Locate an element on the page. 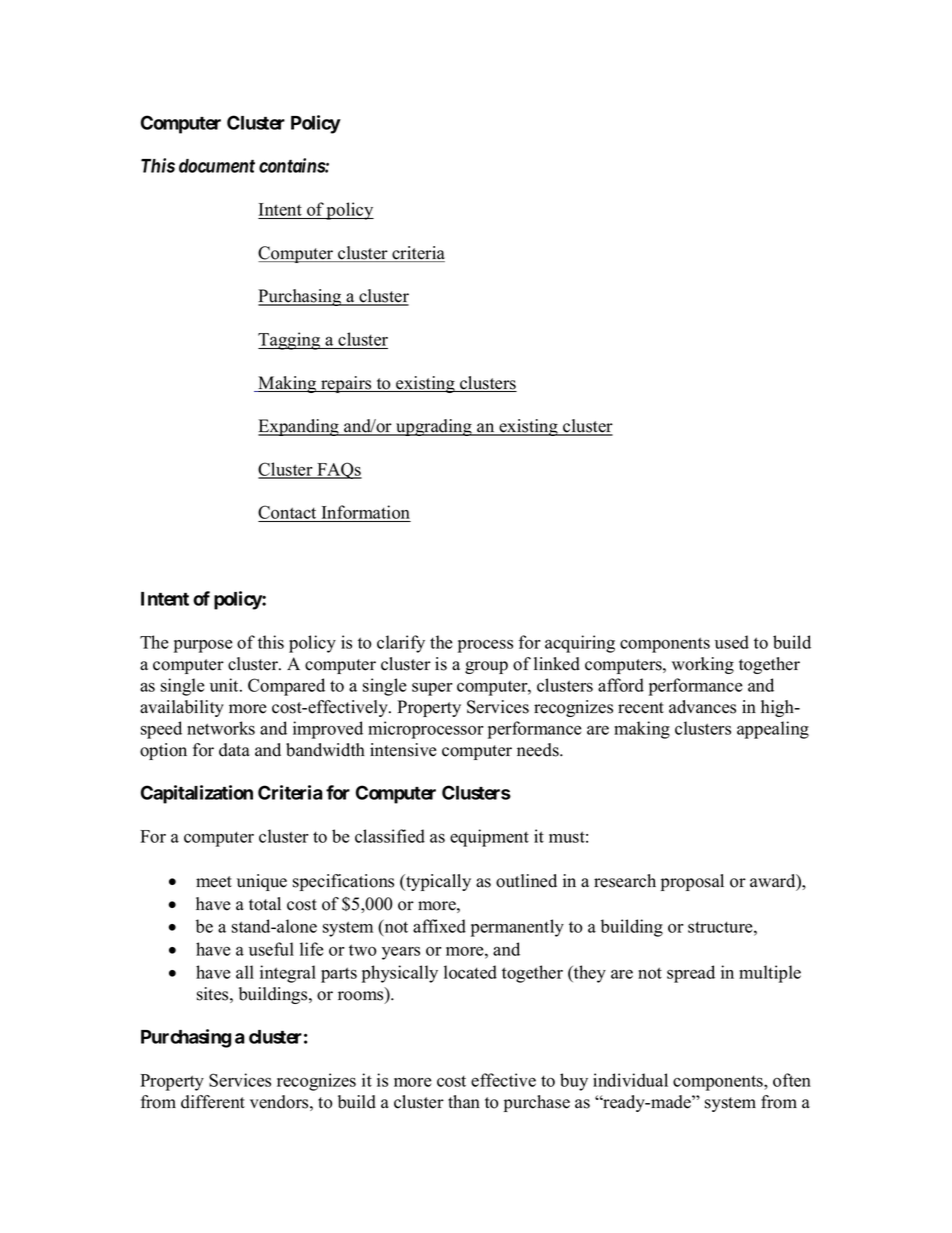 This document has height=1233, width=952. group is located at coordinates (486, 667).
